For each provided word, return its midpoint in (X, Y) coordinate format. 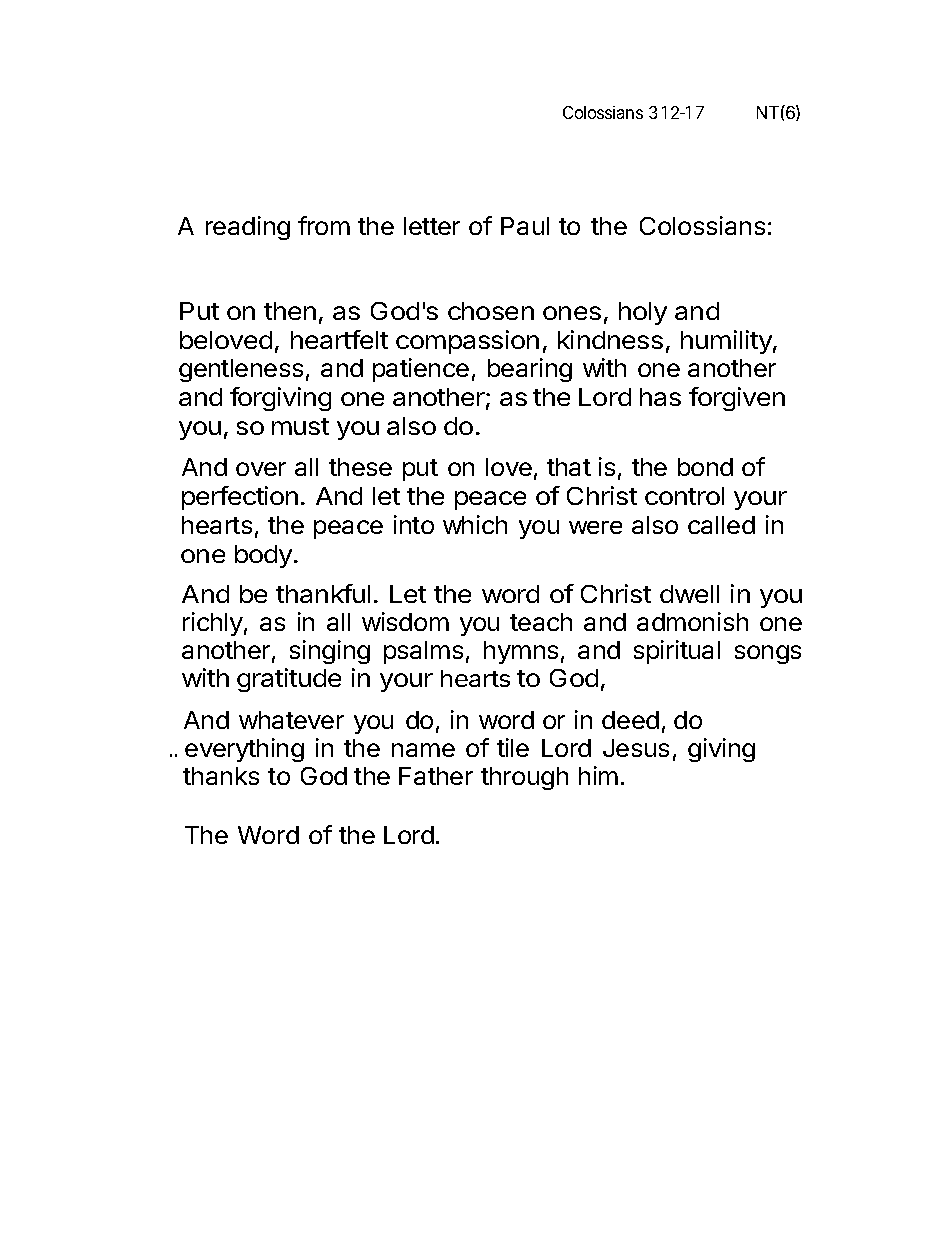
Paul (525, 226)
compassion (467, 342)
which (475, 524)
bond (705, 467)
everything (244, 750)
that (569, 467)
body (263, 556)
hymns (521, 652)
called (721, 525)
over (261, 469)
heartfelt (339, 339)
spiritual (677, 652)
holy (643, 313)
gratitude (289, 680)
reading (248, 228)
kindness (610, 339)
